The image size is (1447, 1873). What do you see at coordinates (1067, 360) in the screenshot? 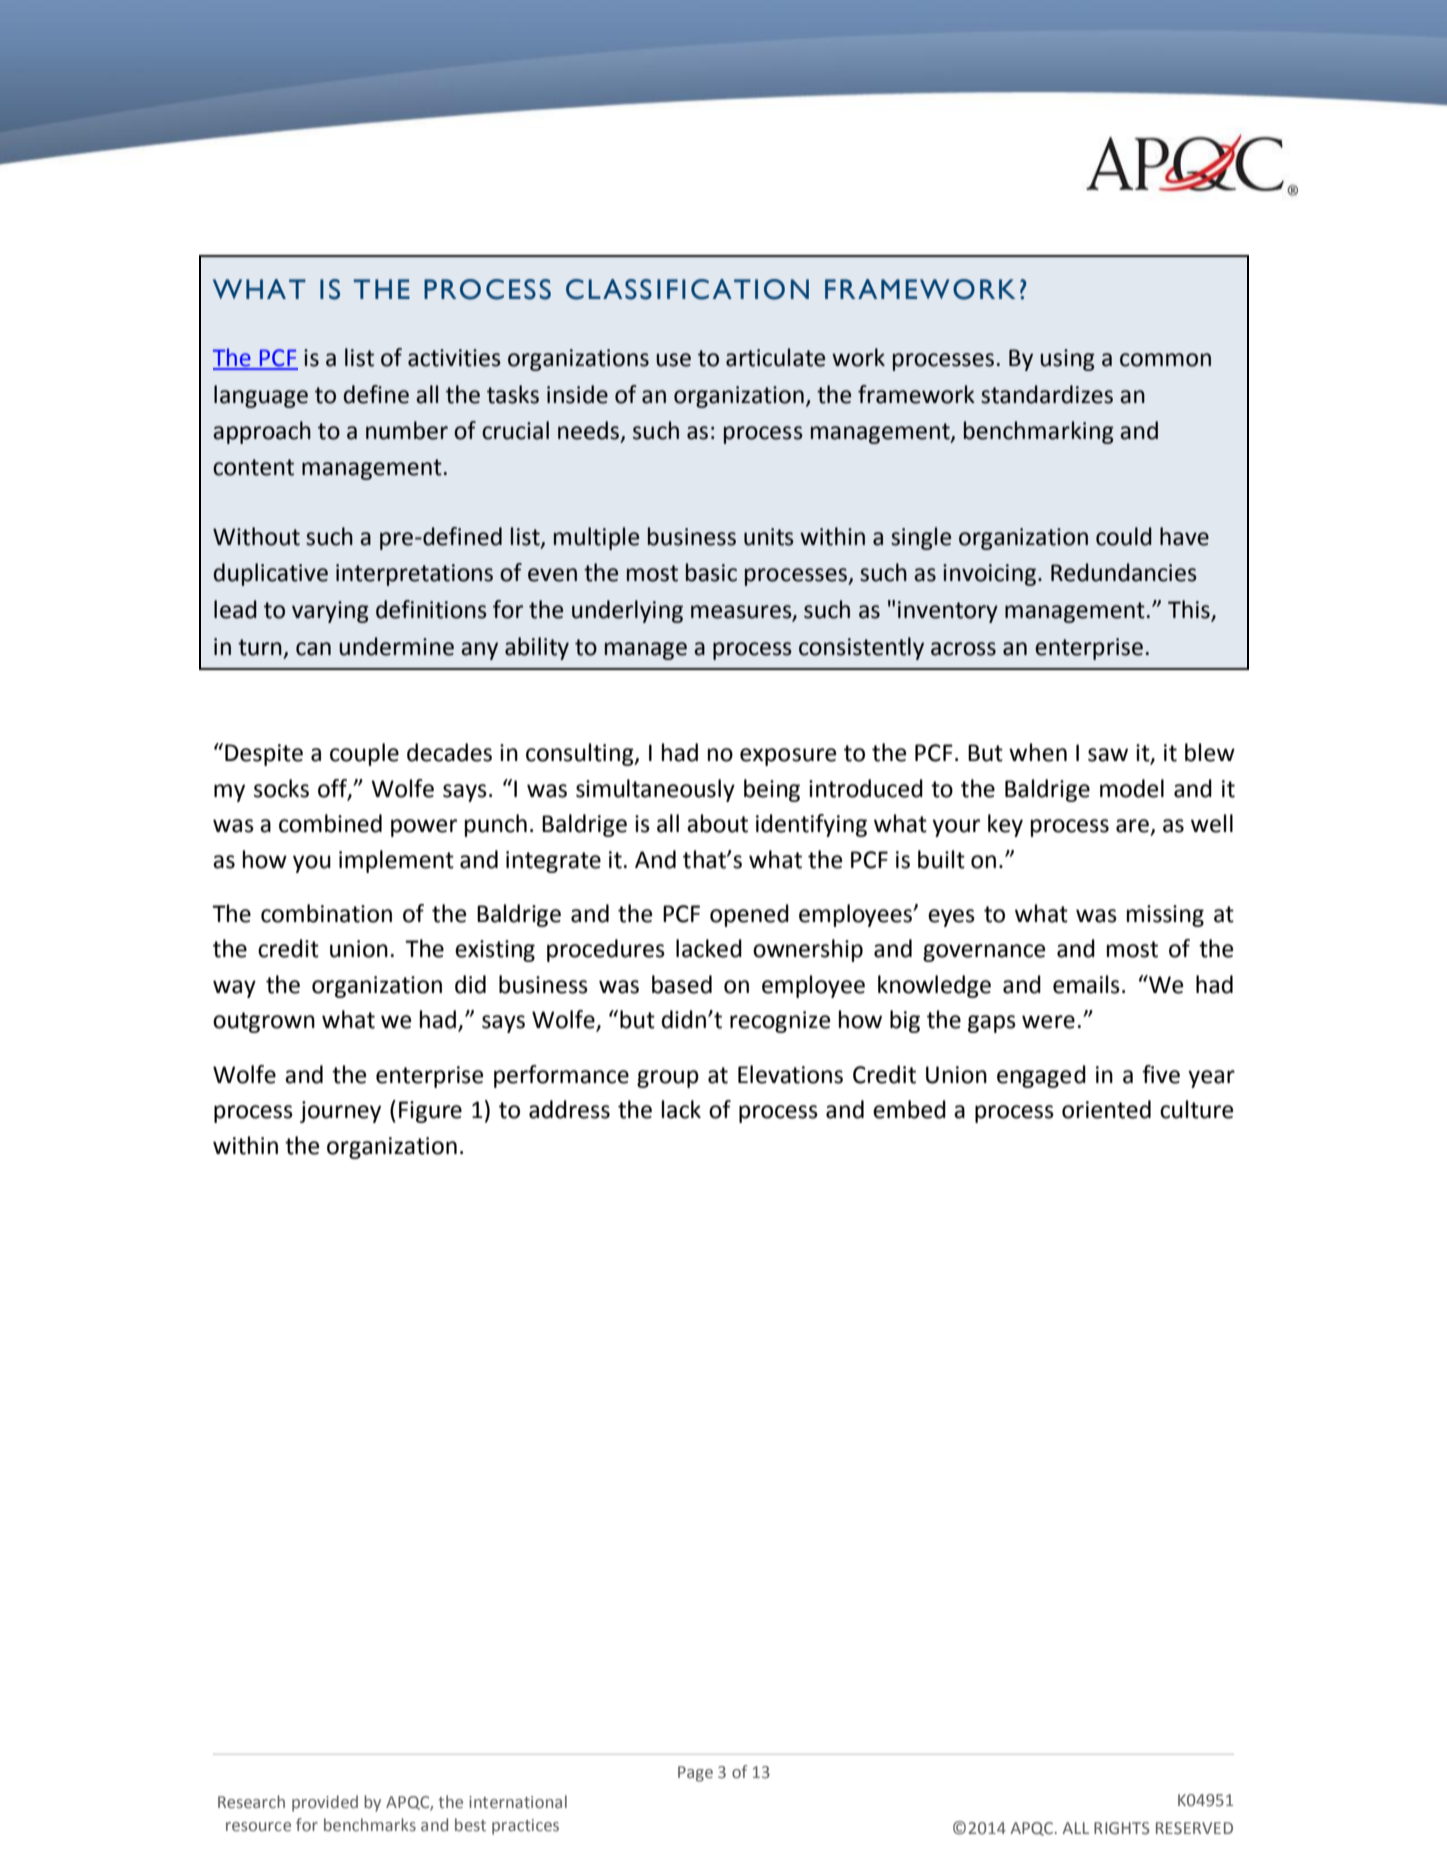
I see `using` at bounding box center [1067, 360].
